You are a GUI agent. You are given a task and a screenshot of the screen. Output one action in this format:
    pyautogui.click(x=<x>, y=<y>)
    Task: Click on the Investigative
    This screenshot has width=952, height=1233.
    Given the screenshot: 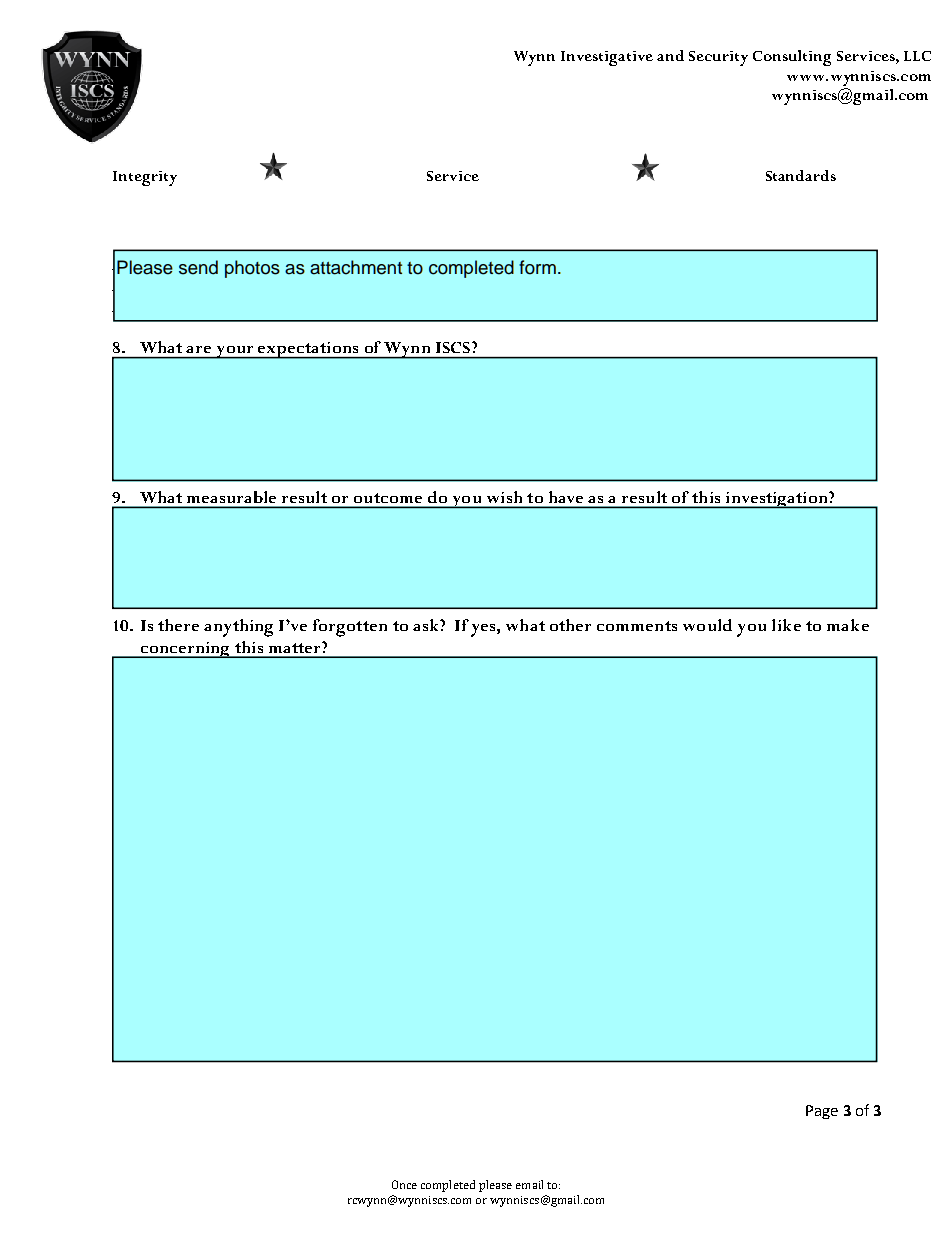 What is the action you would take?
    pyautogui.click(x=607, y=58)
